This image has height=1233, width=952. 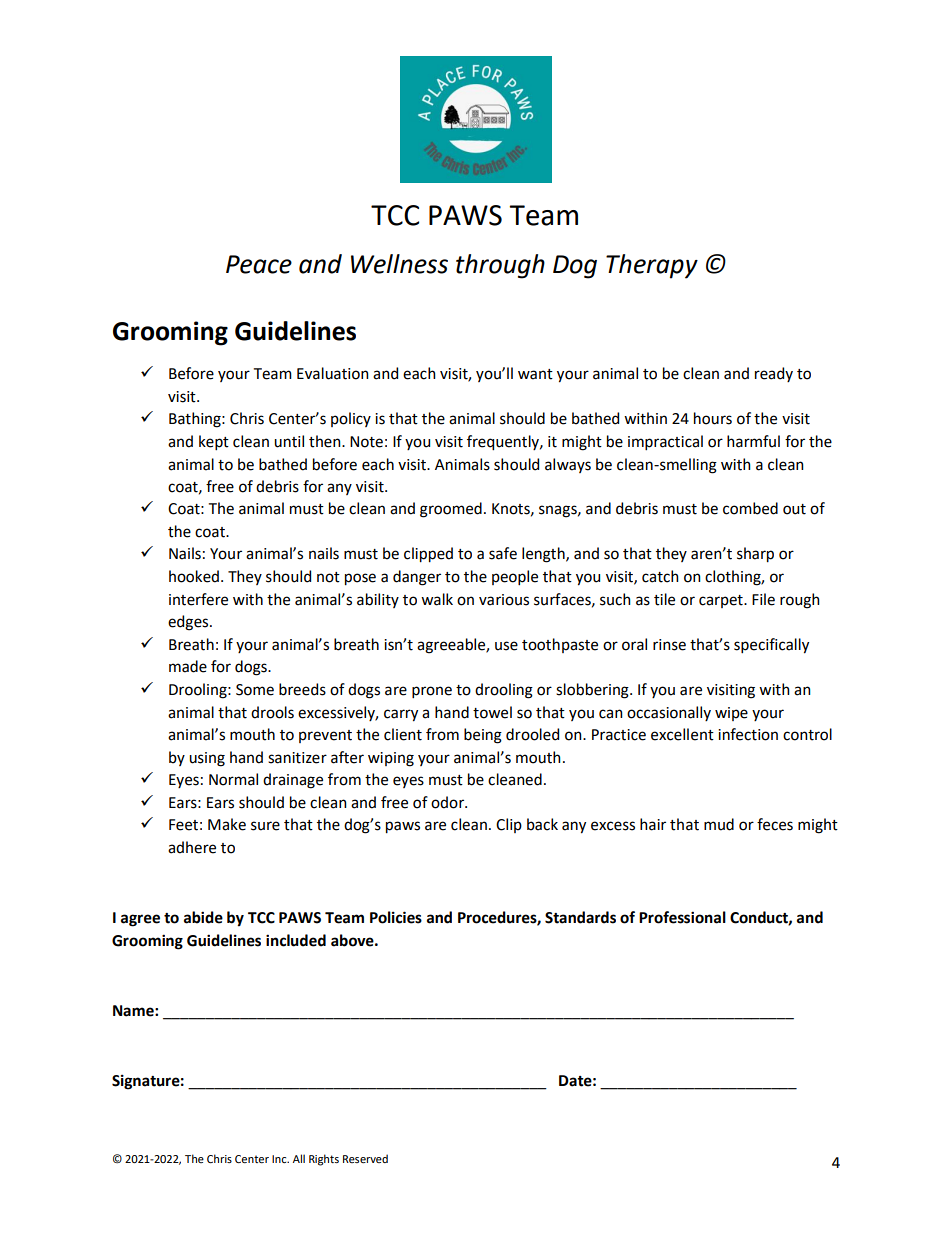 I want to click on Professional, so click(x=682, y=917).
